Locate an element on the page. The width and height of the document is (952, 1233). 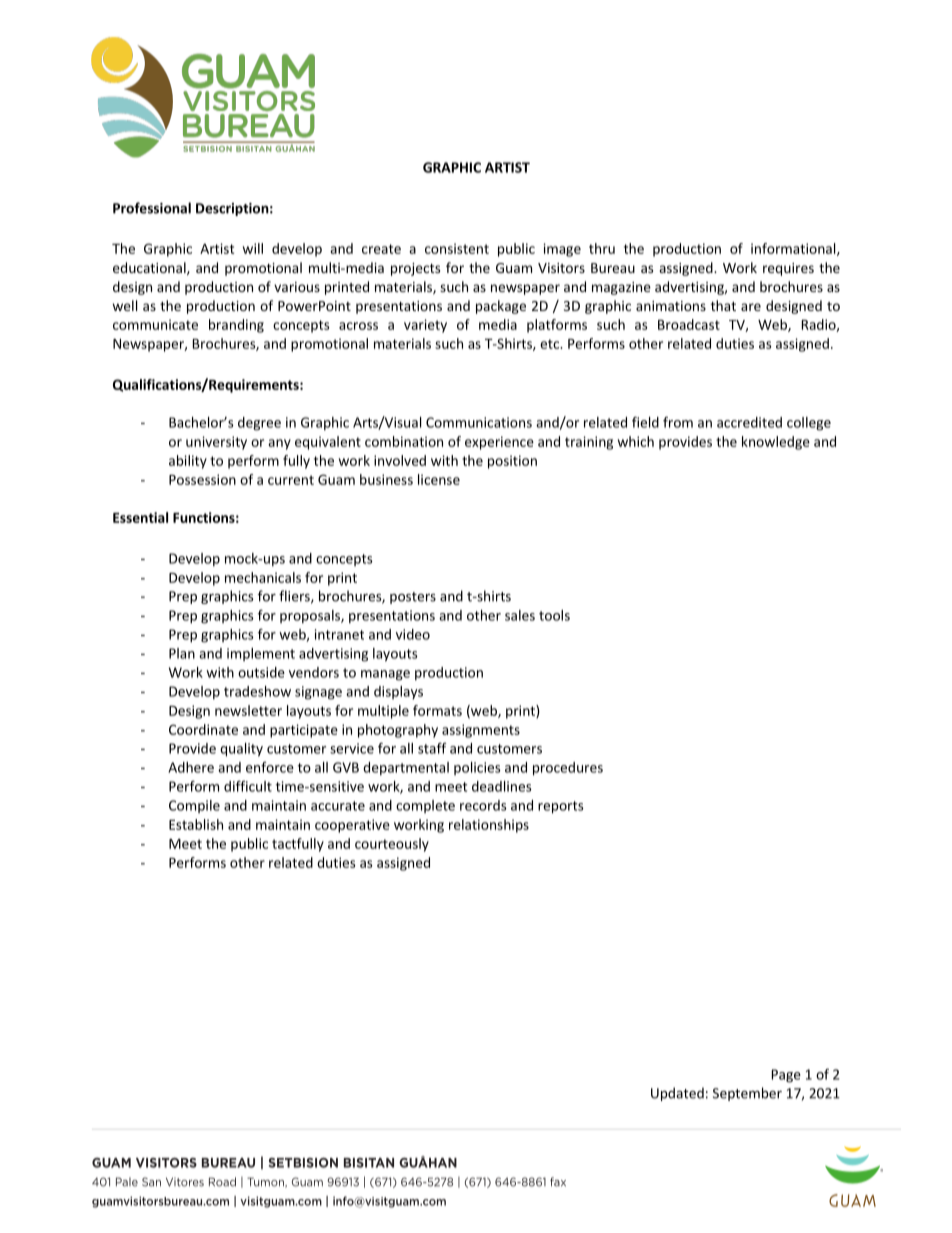
consistent is located at coordinates (457, 248).
